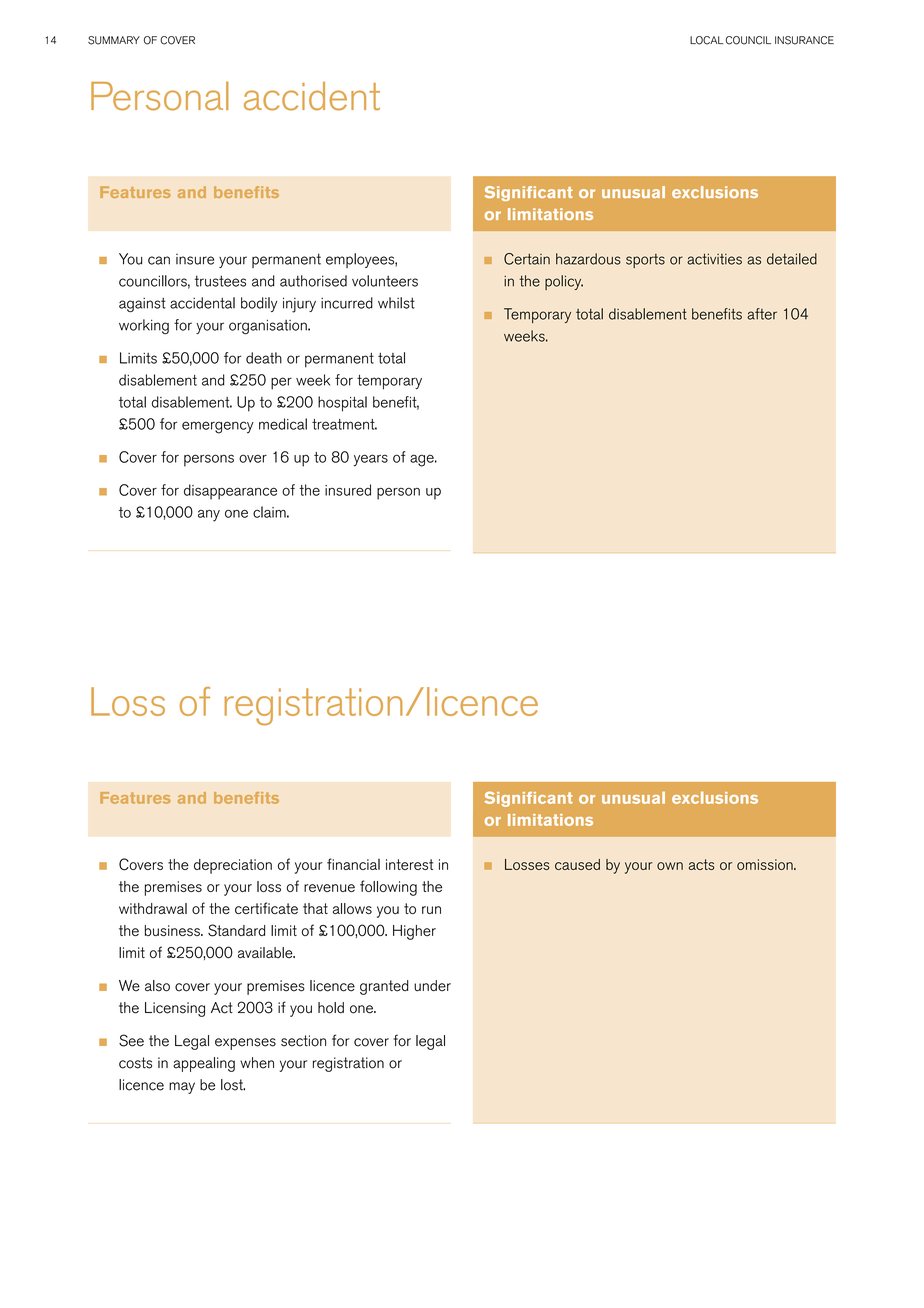  Describe the element at coordinates (114, 40) in the page. I see `SUMMARY` at that location.
